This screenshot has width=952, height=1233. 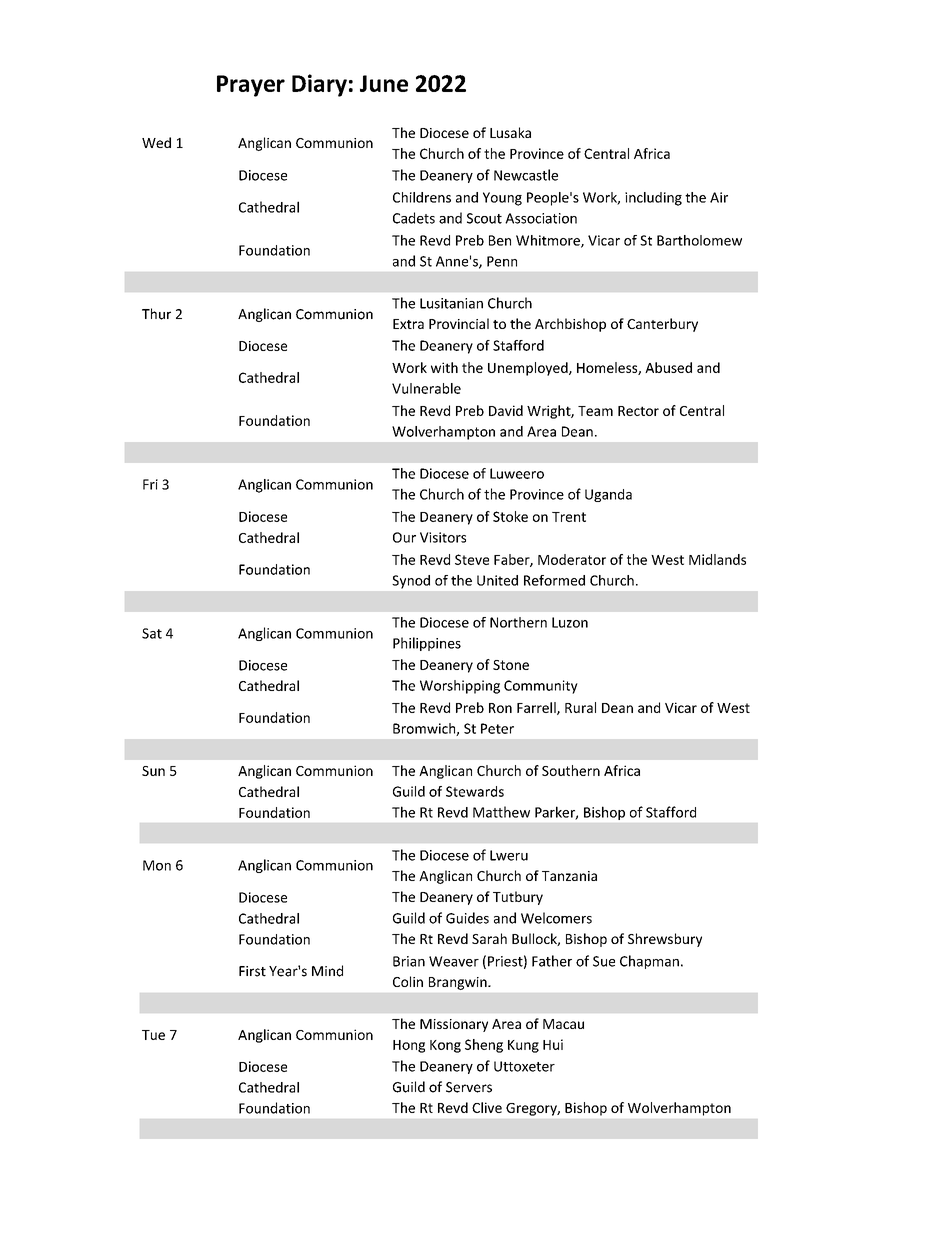 I want to click on Thur, so click(x=156, y=314).
